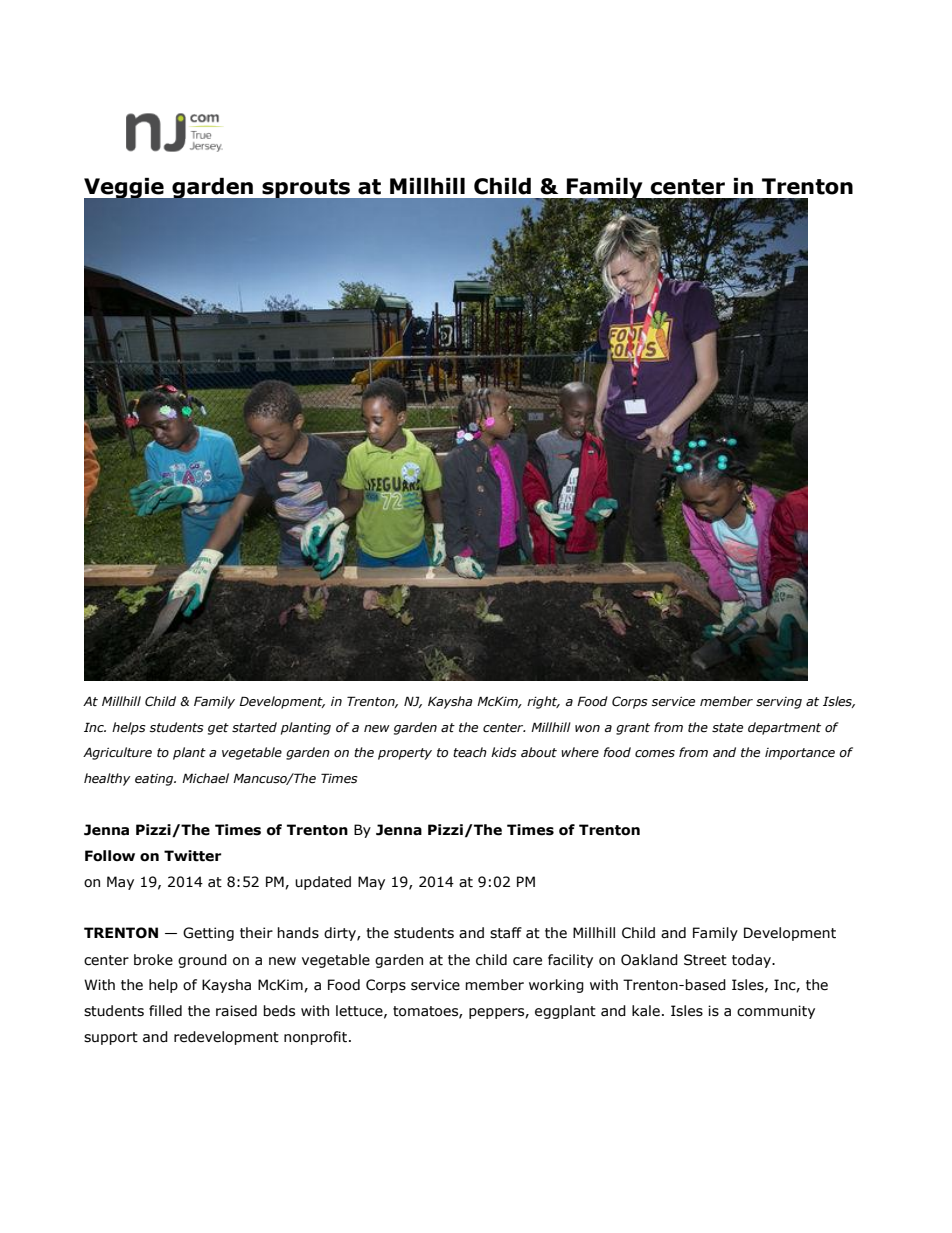 This screenshot has height=1233, width=952. What do you see at coordinates (506, 933) in the screenshot?
I see `staff` at bounding box center [506, 933].
